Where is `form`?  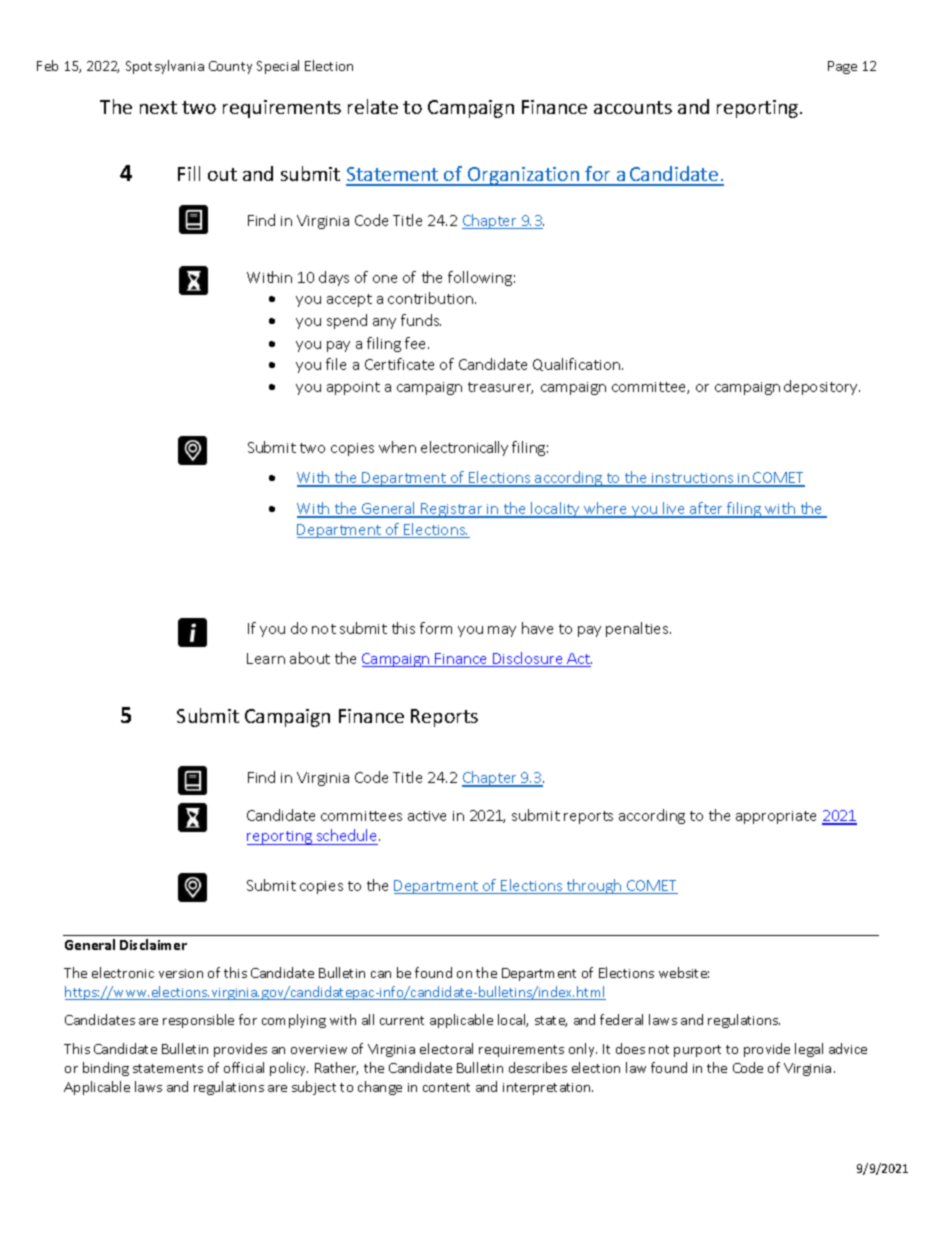
form is located at coordinates (436, 628).
